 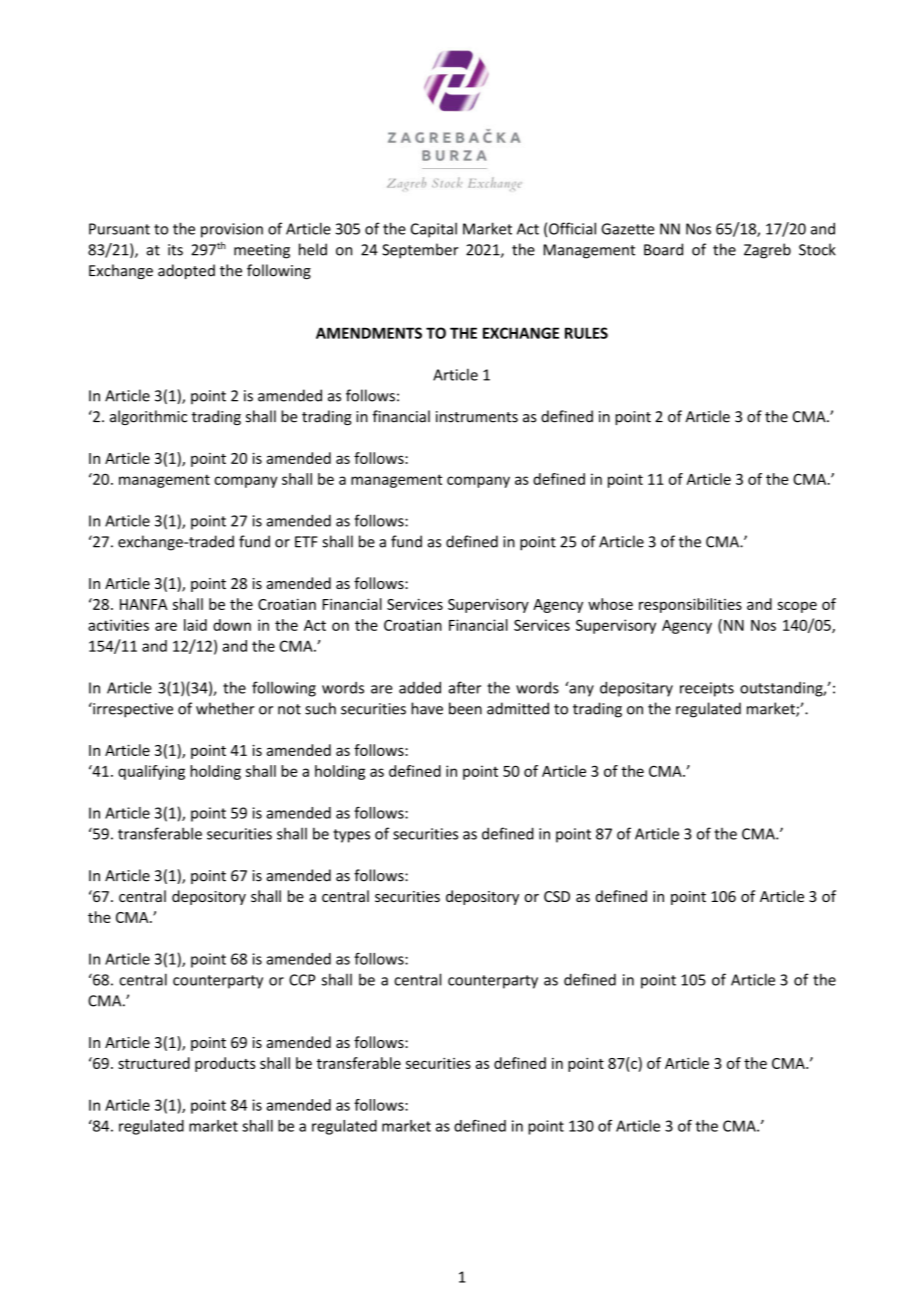 I want to click on September, so click(x=420, y=251).
